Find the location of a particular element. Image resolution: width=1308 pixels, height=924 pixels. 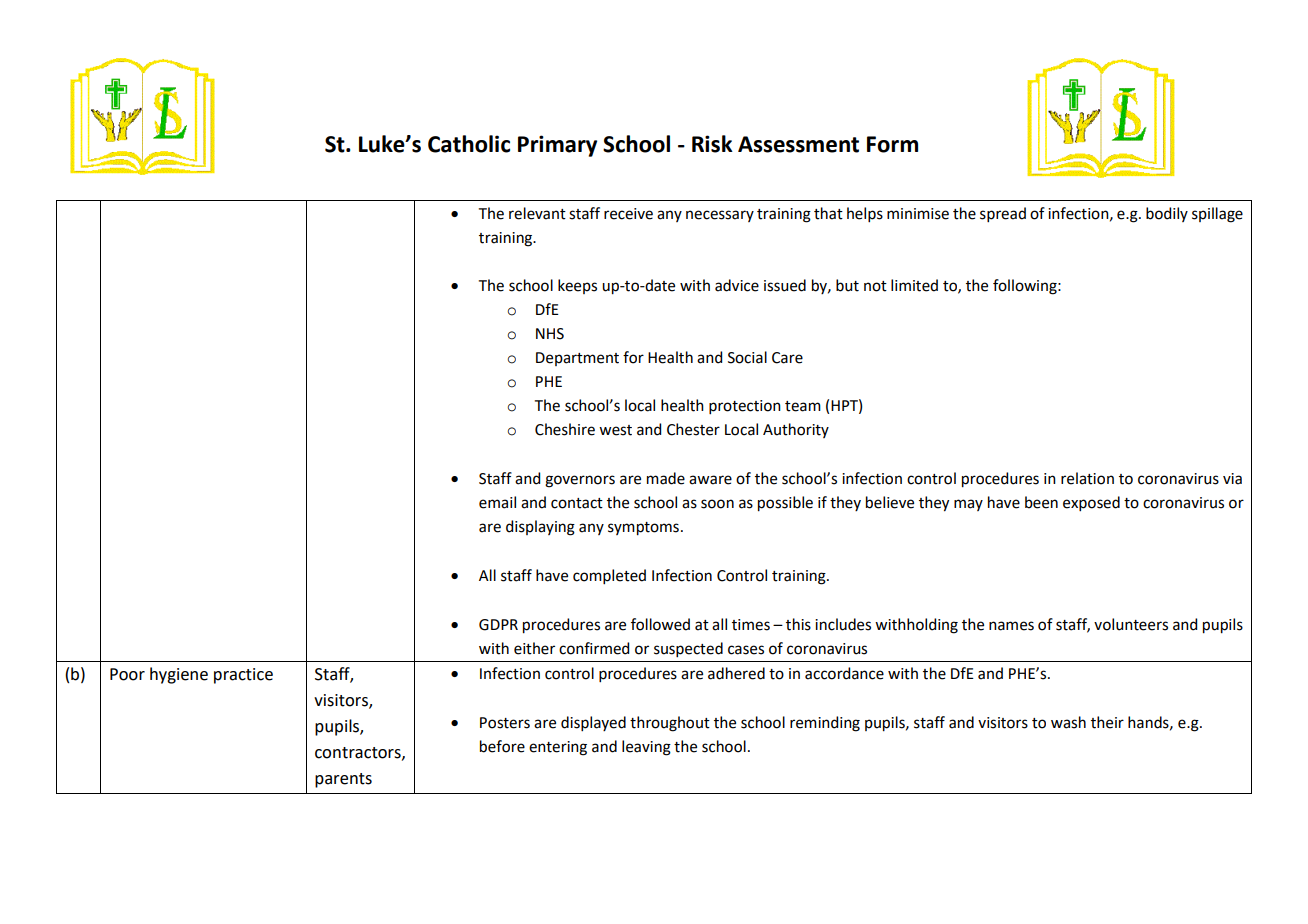

bodily is located at coordinates (1167, 214).
